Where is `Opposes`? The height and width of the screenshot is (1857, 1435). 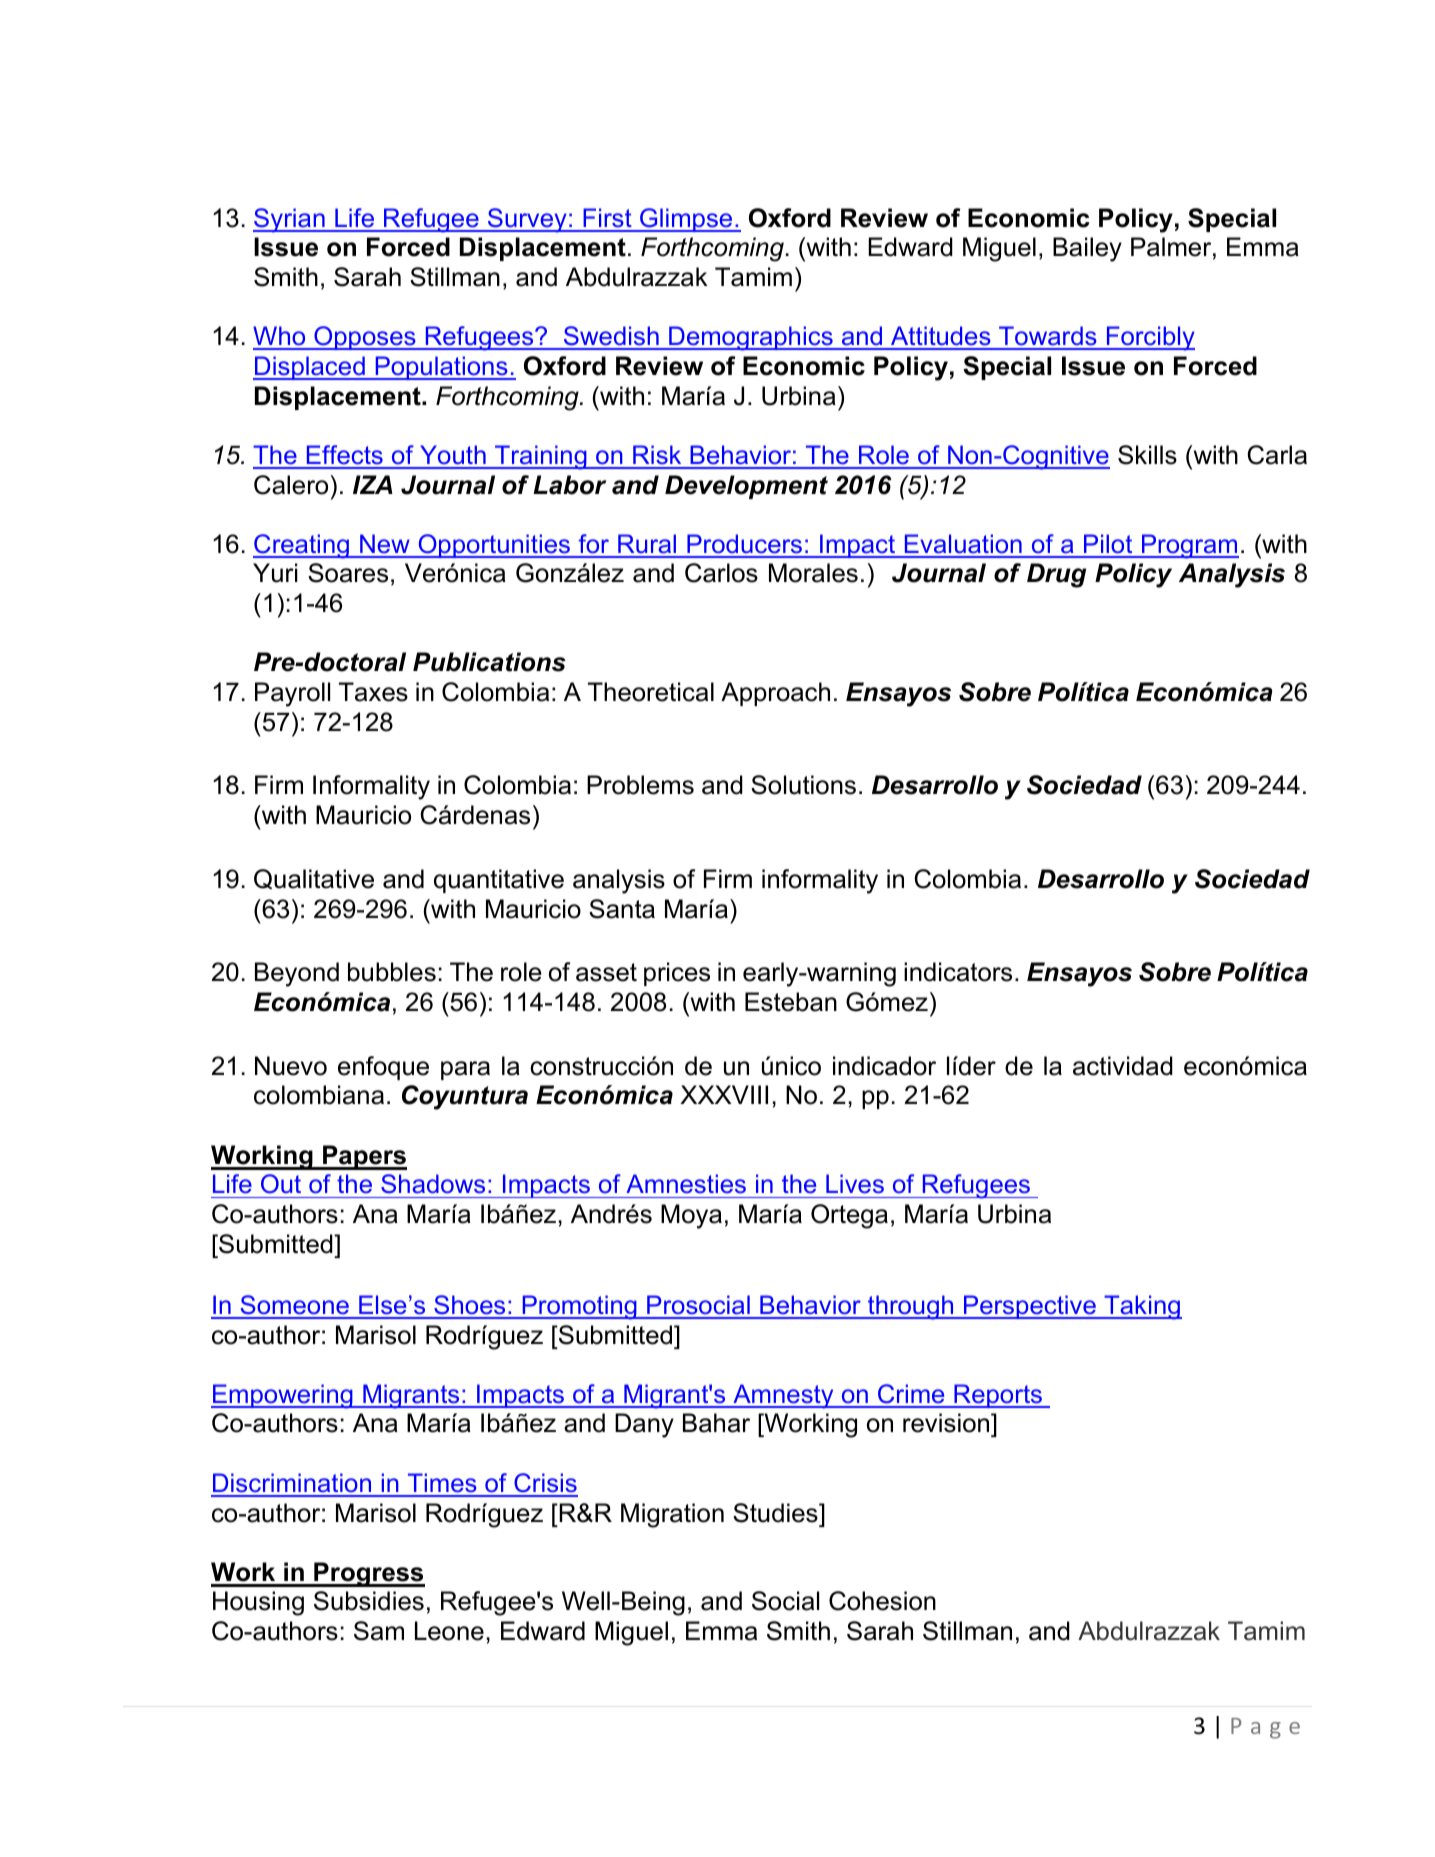
Opposes is located at coordinates (365, 338).
